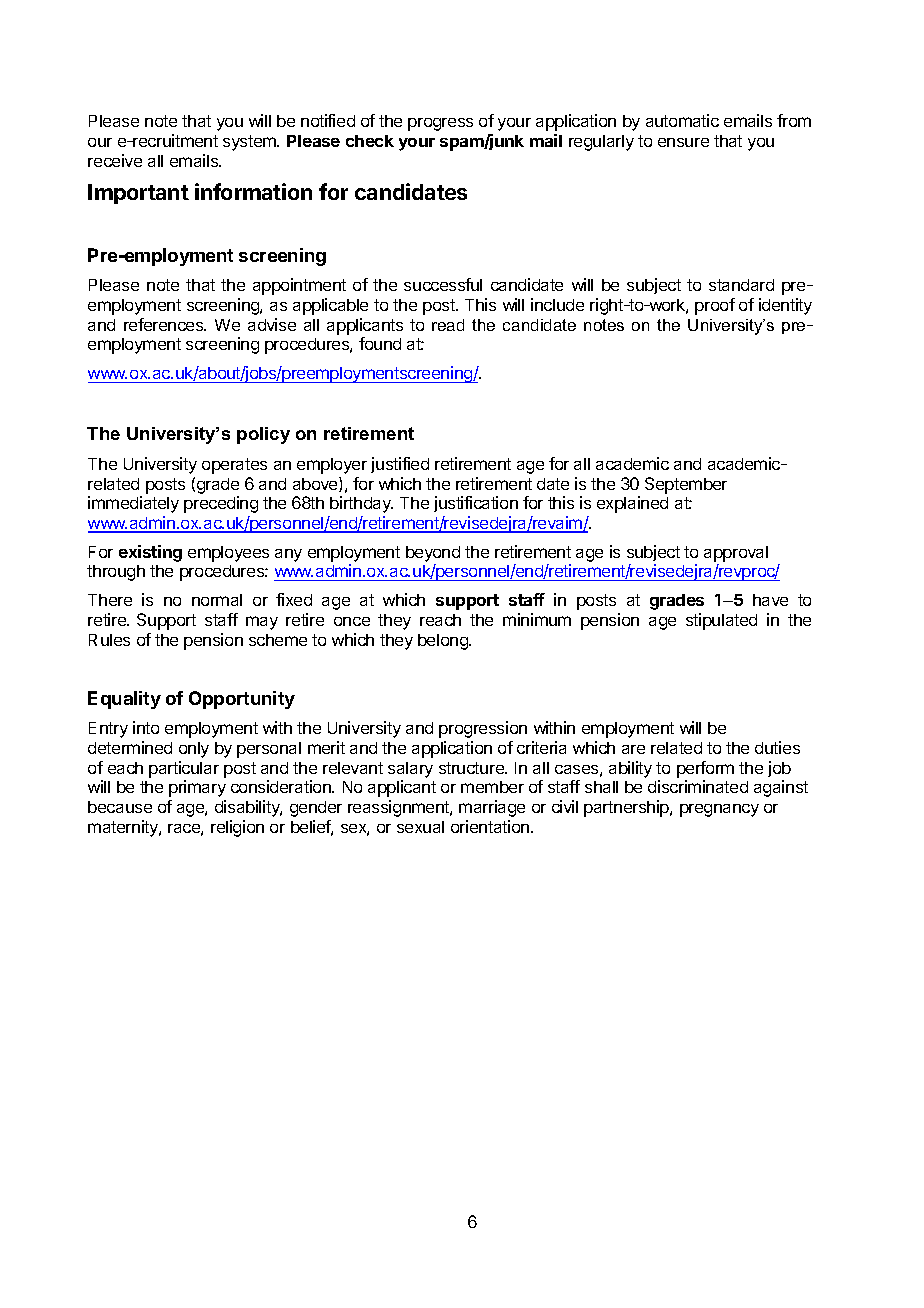  What do you see at coordinates (197, 788) in the page?
I see `primary` at bounding box center [197, 788].
